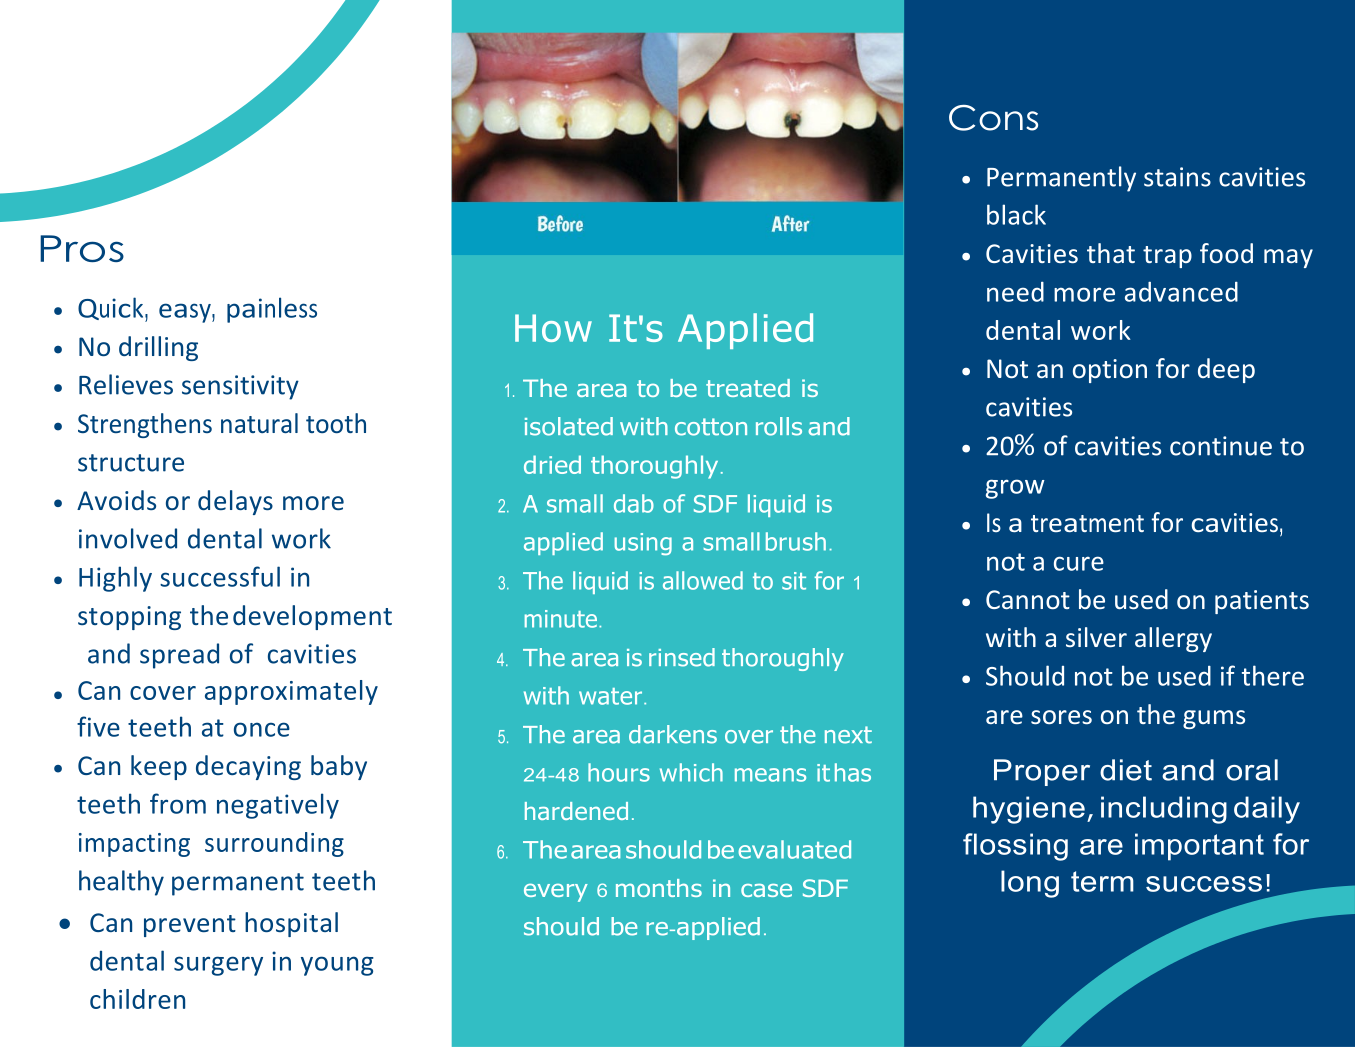  What do you see at coordinates (1177, 177) in the screenshot?
I see `stains` at bounding box center [1177, 177].
